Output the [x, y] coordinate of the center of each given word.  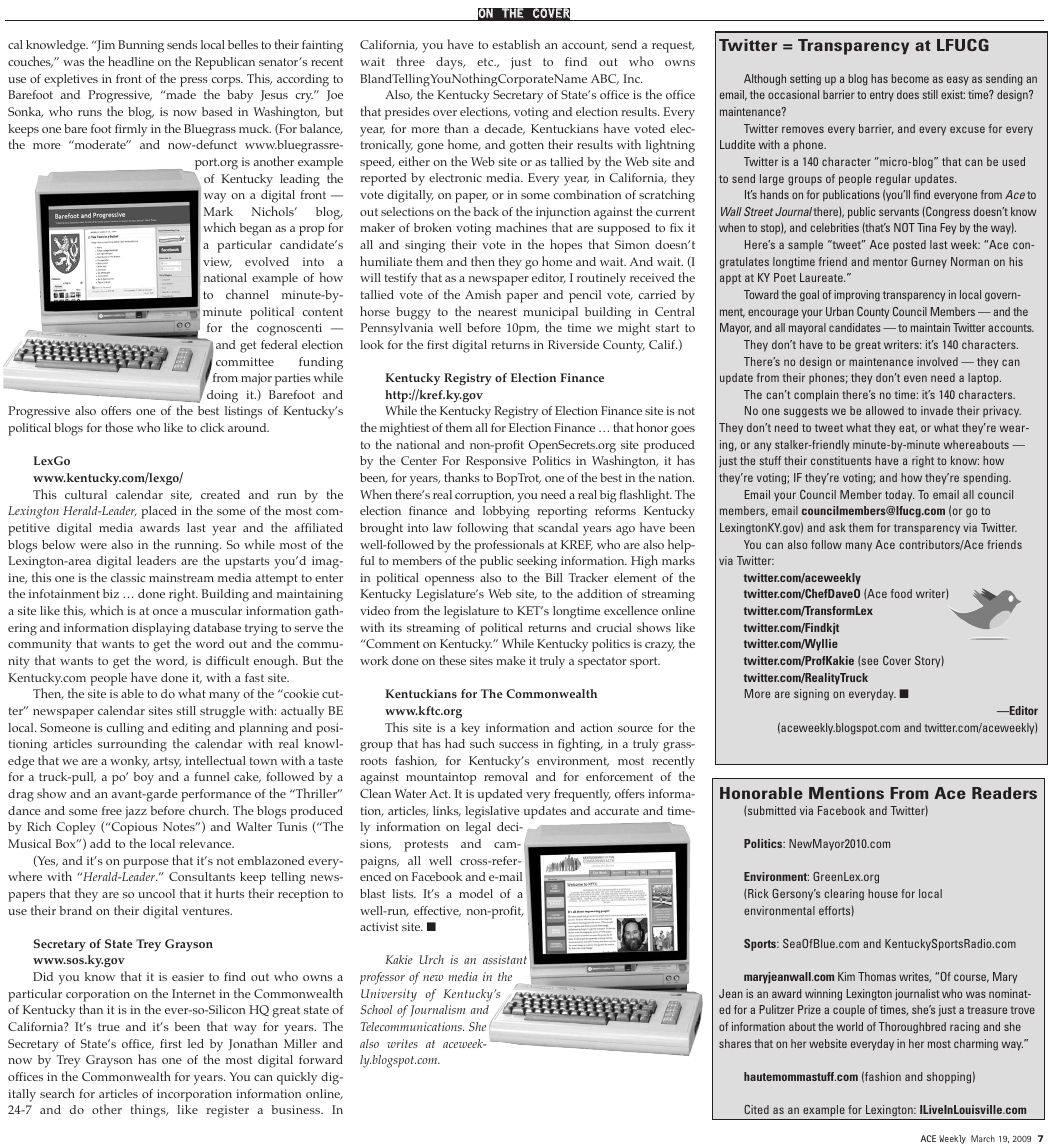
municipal [550, 313]
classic [128, 577]
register [227, 1111]
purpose [146, 864]
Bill [554, 577]
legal [478, 828]
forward [321, 1059]
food [901, 593]
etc [486, 62]
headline [131, 61]
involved [937, 361]
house [883, 893]
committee [245, 361]
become [910, 78]
